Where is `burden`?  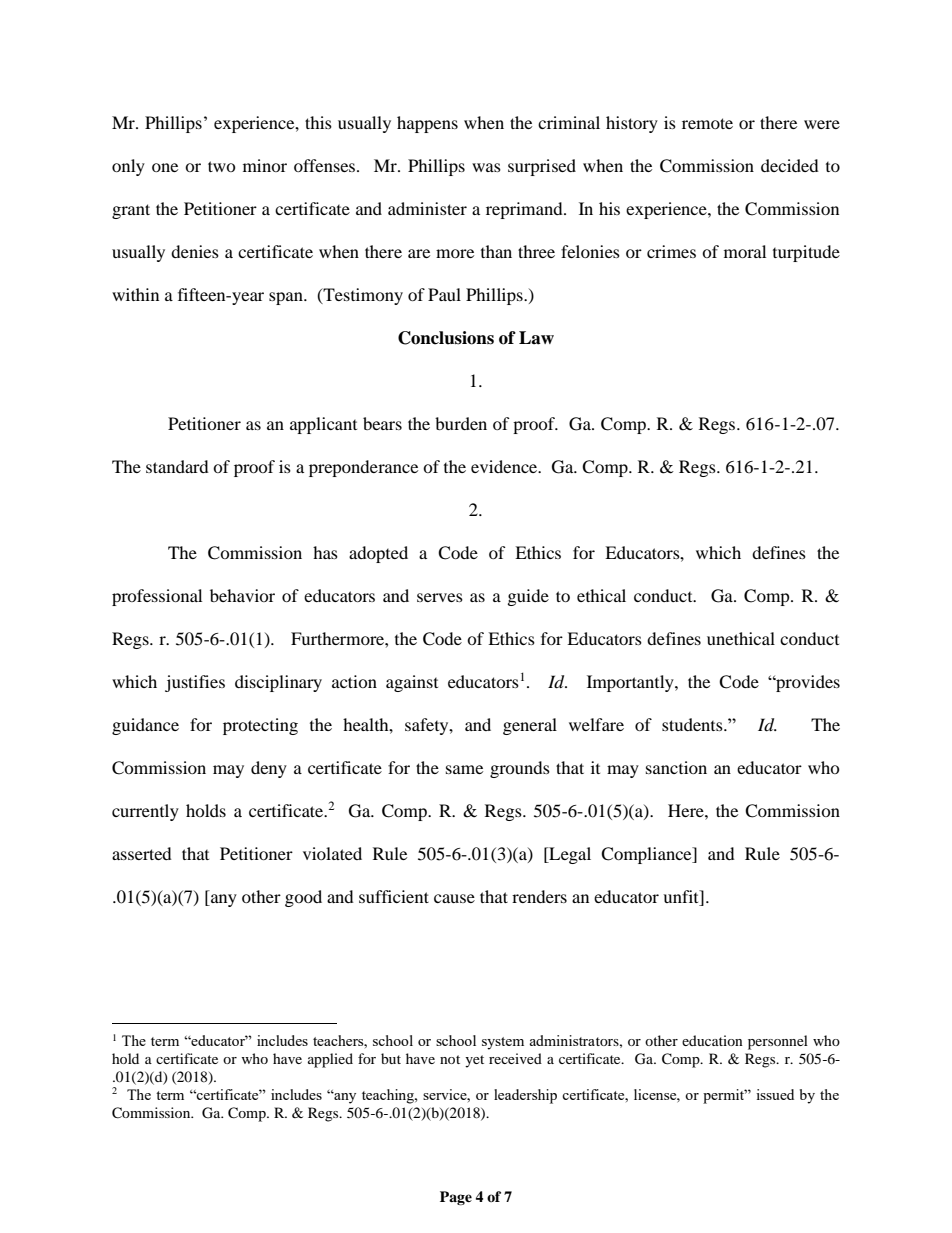 burden is located at coordinates (461, 423).
